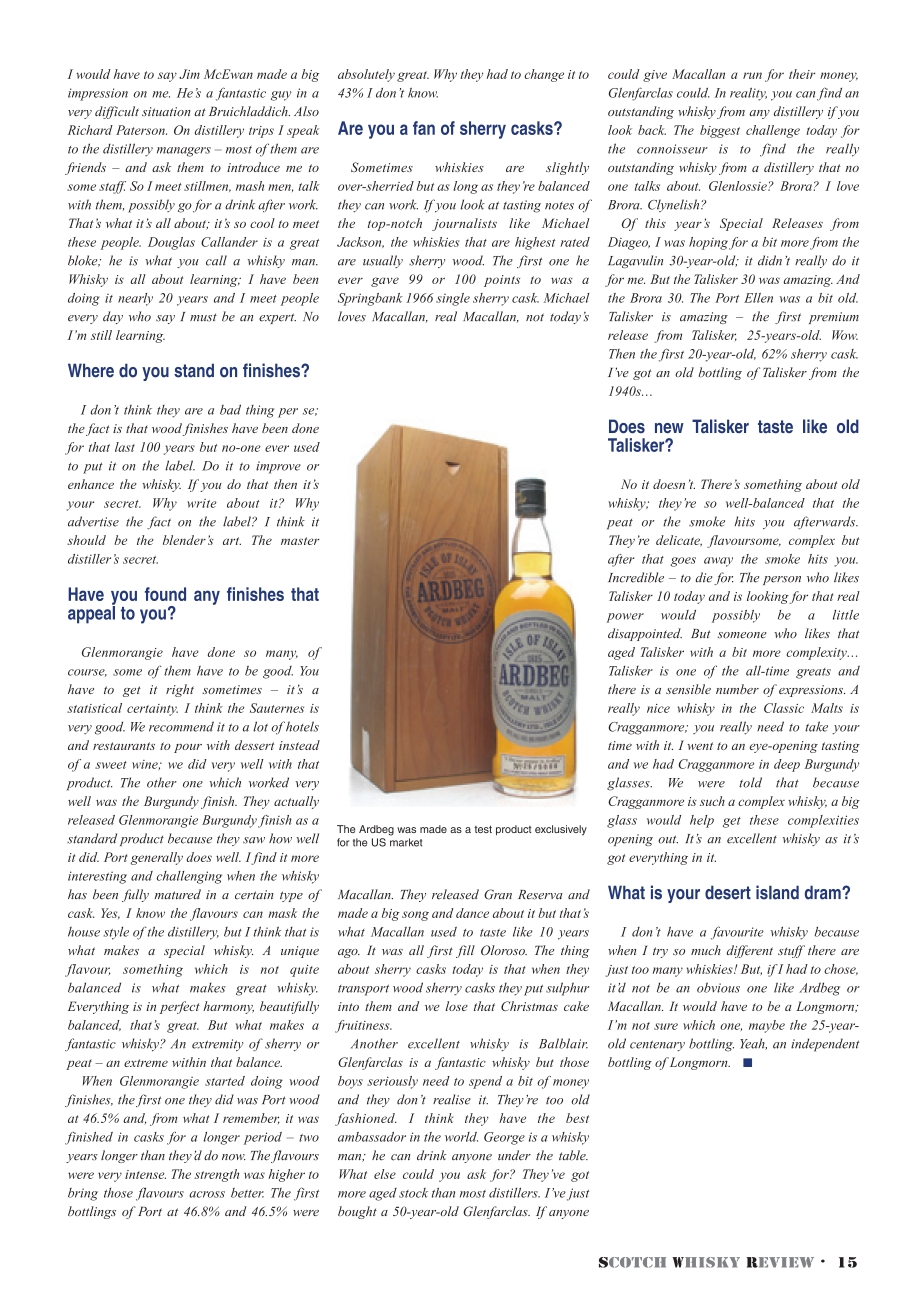 Image resolution: width=924 pixels, height=1308 pixels. What do you see at coordinates (300, 541) in the screenshot?
I see `master` at bounding box center [300, 541].
